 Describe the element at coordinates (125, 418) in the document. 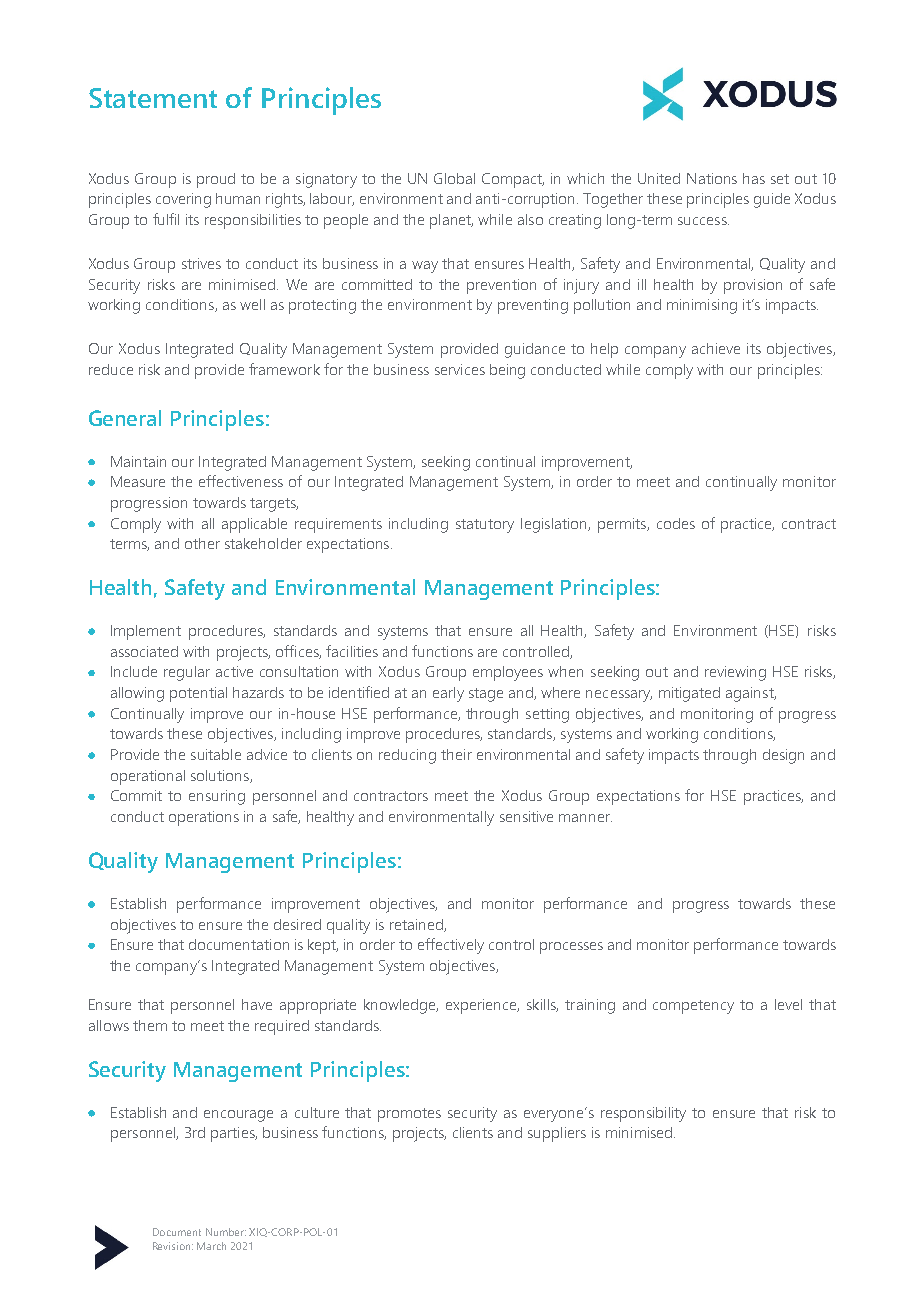

I see `General` at that location.
